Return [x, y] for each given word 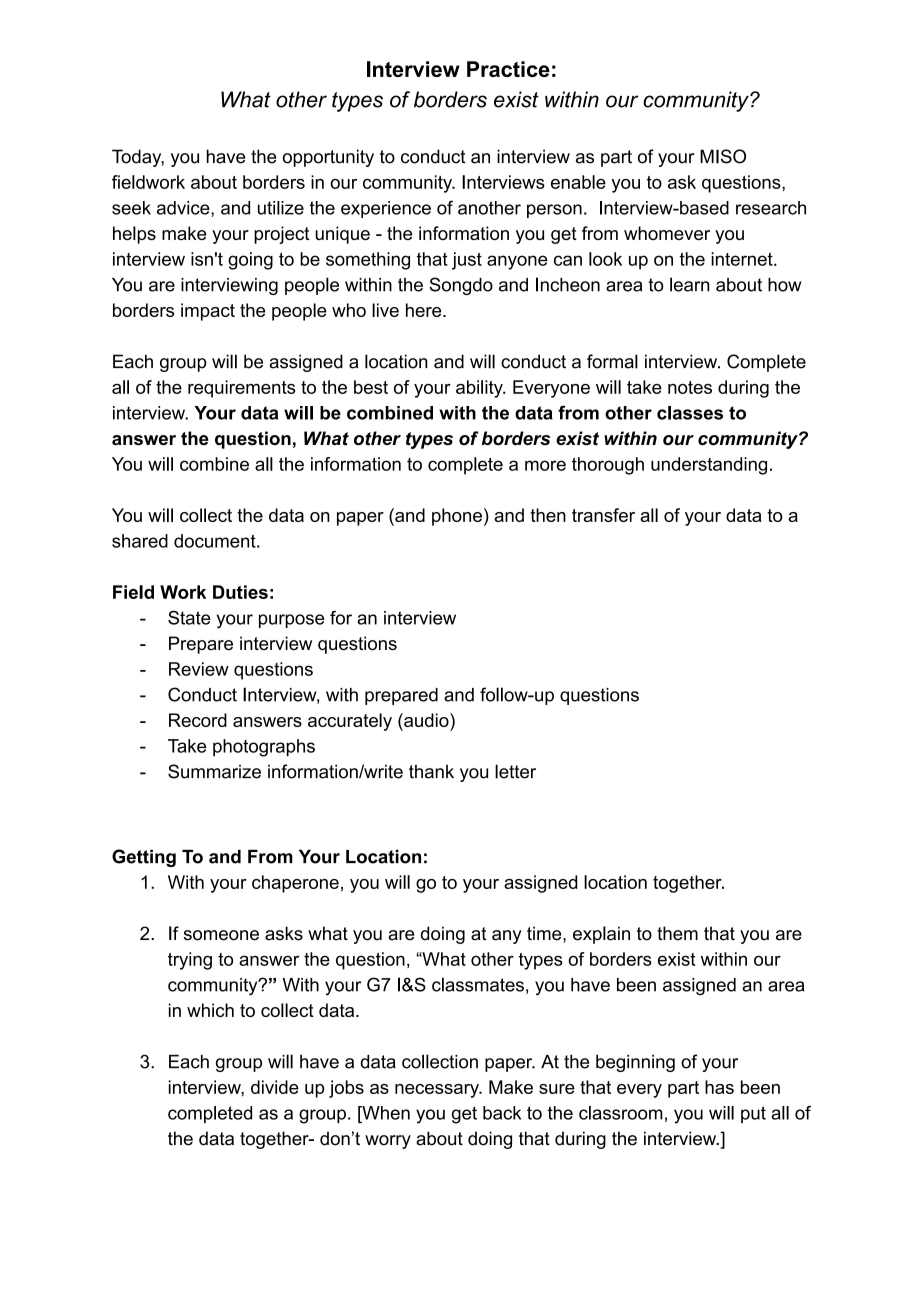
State [189, 617]
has [719, 1087]
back [502, 1113]
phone [457, 517]
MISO [723, 156]
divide [275, 1087]
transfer [603, 515]
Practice [508, 69]
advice [184, 208]
